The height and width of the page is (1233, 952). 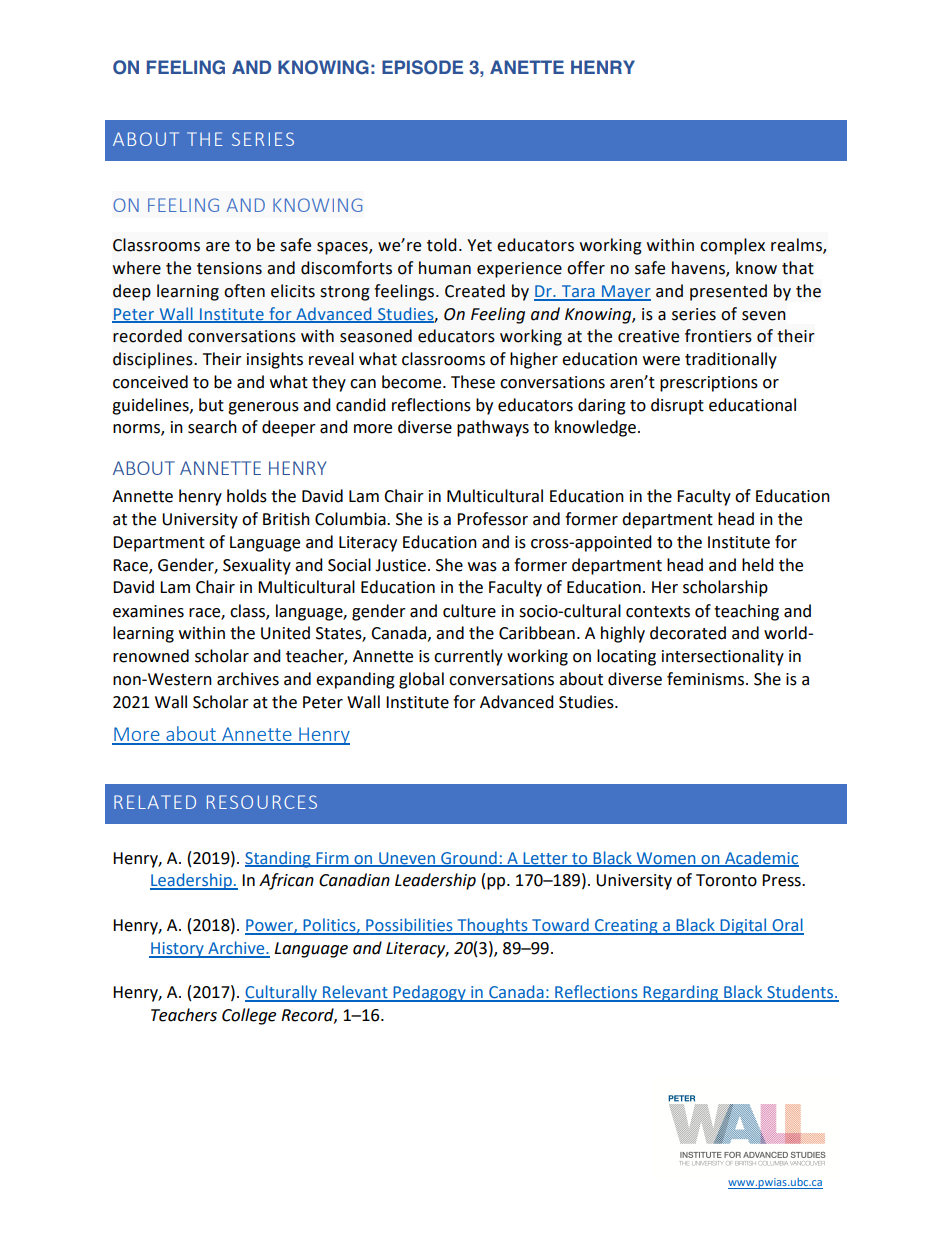 I want to click on College, so click(x=249, y=1016).
